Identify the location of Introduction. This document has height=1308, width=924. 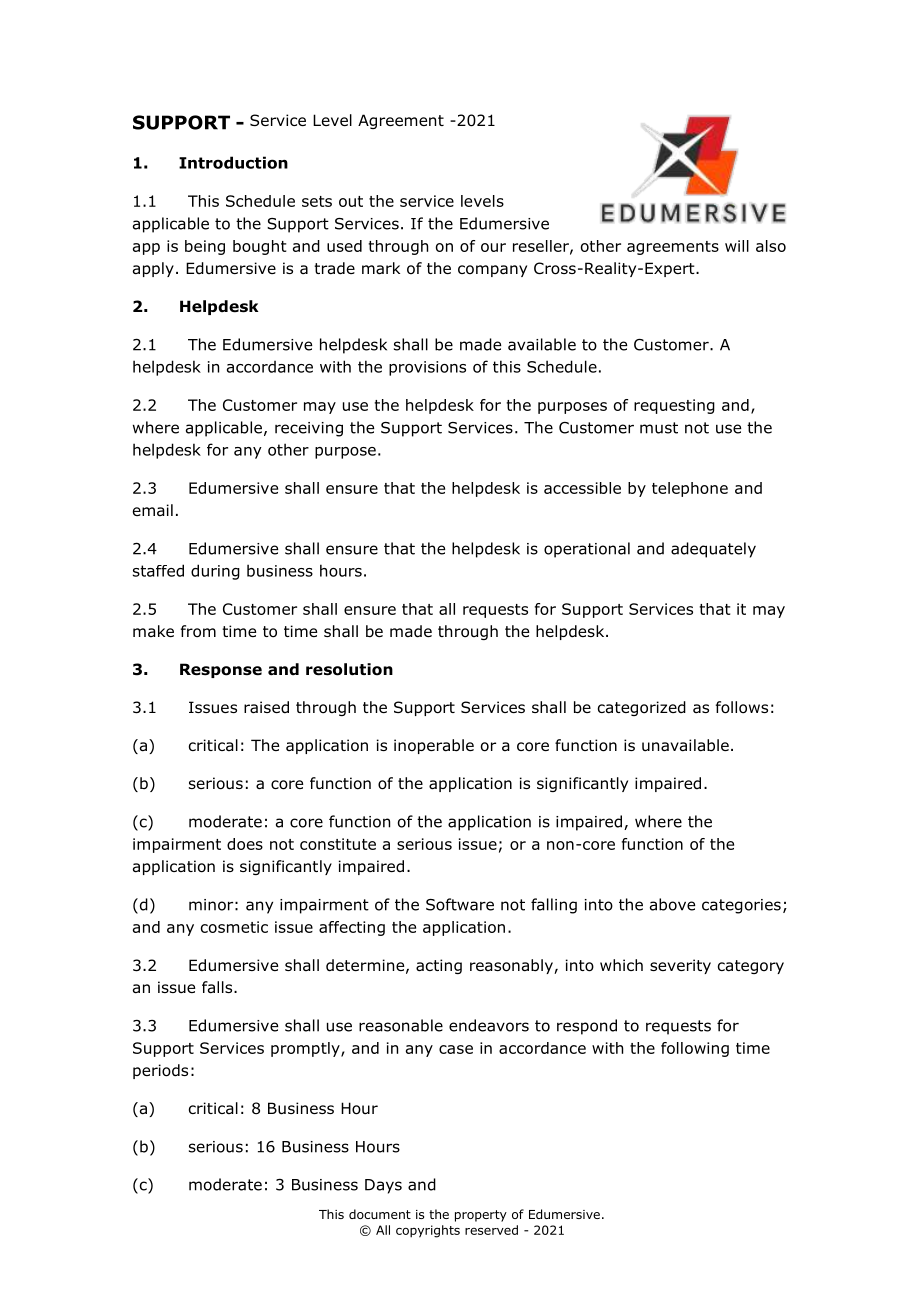
(233, 162).
